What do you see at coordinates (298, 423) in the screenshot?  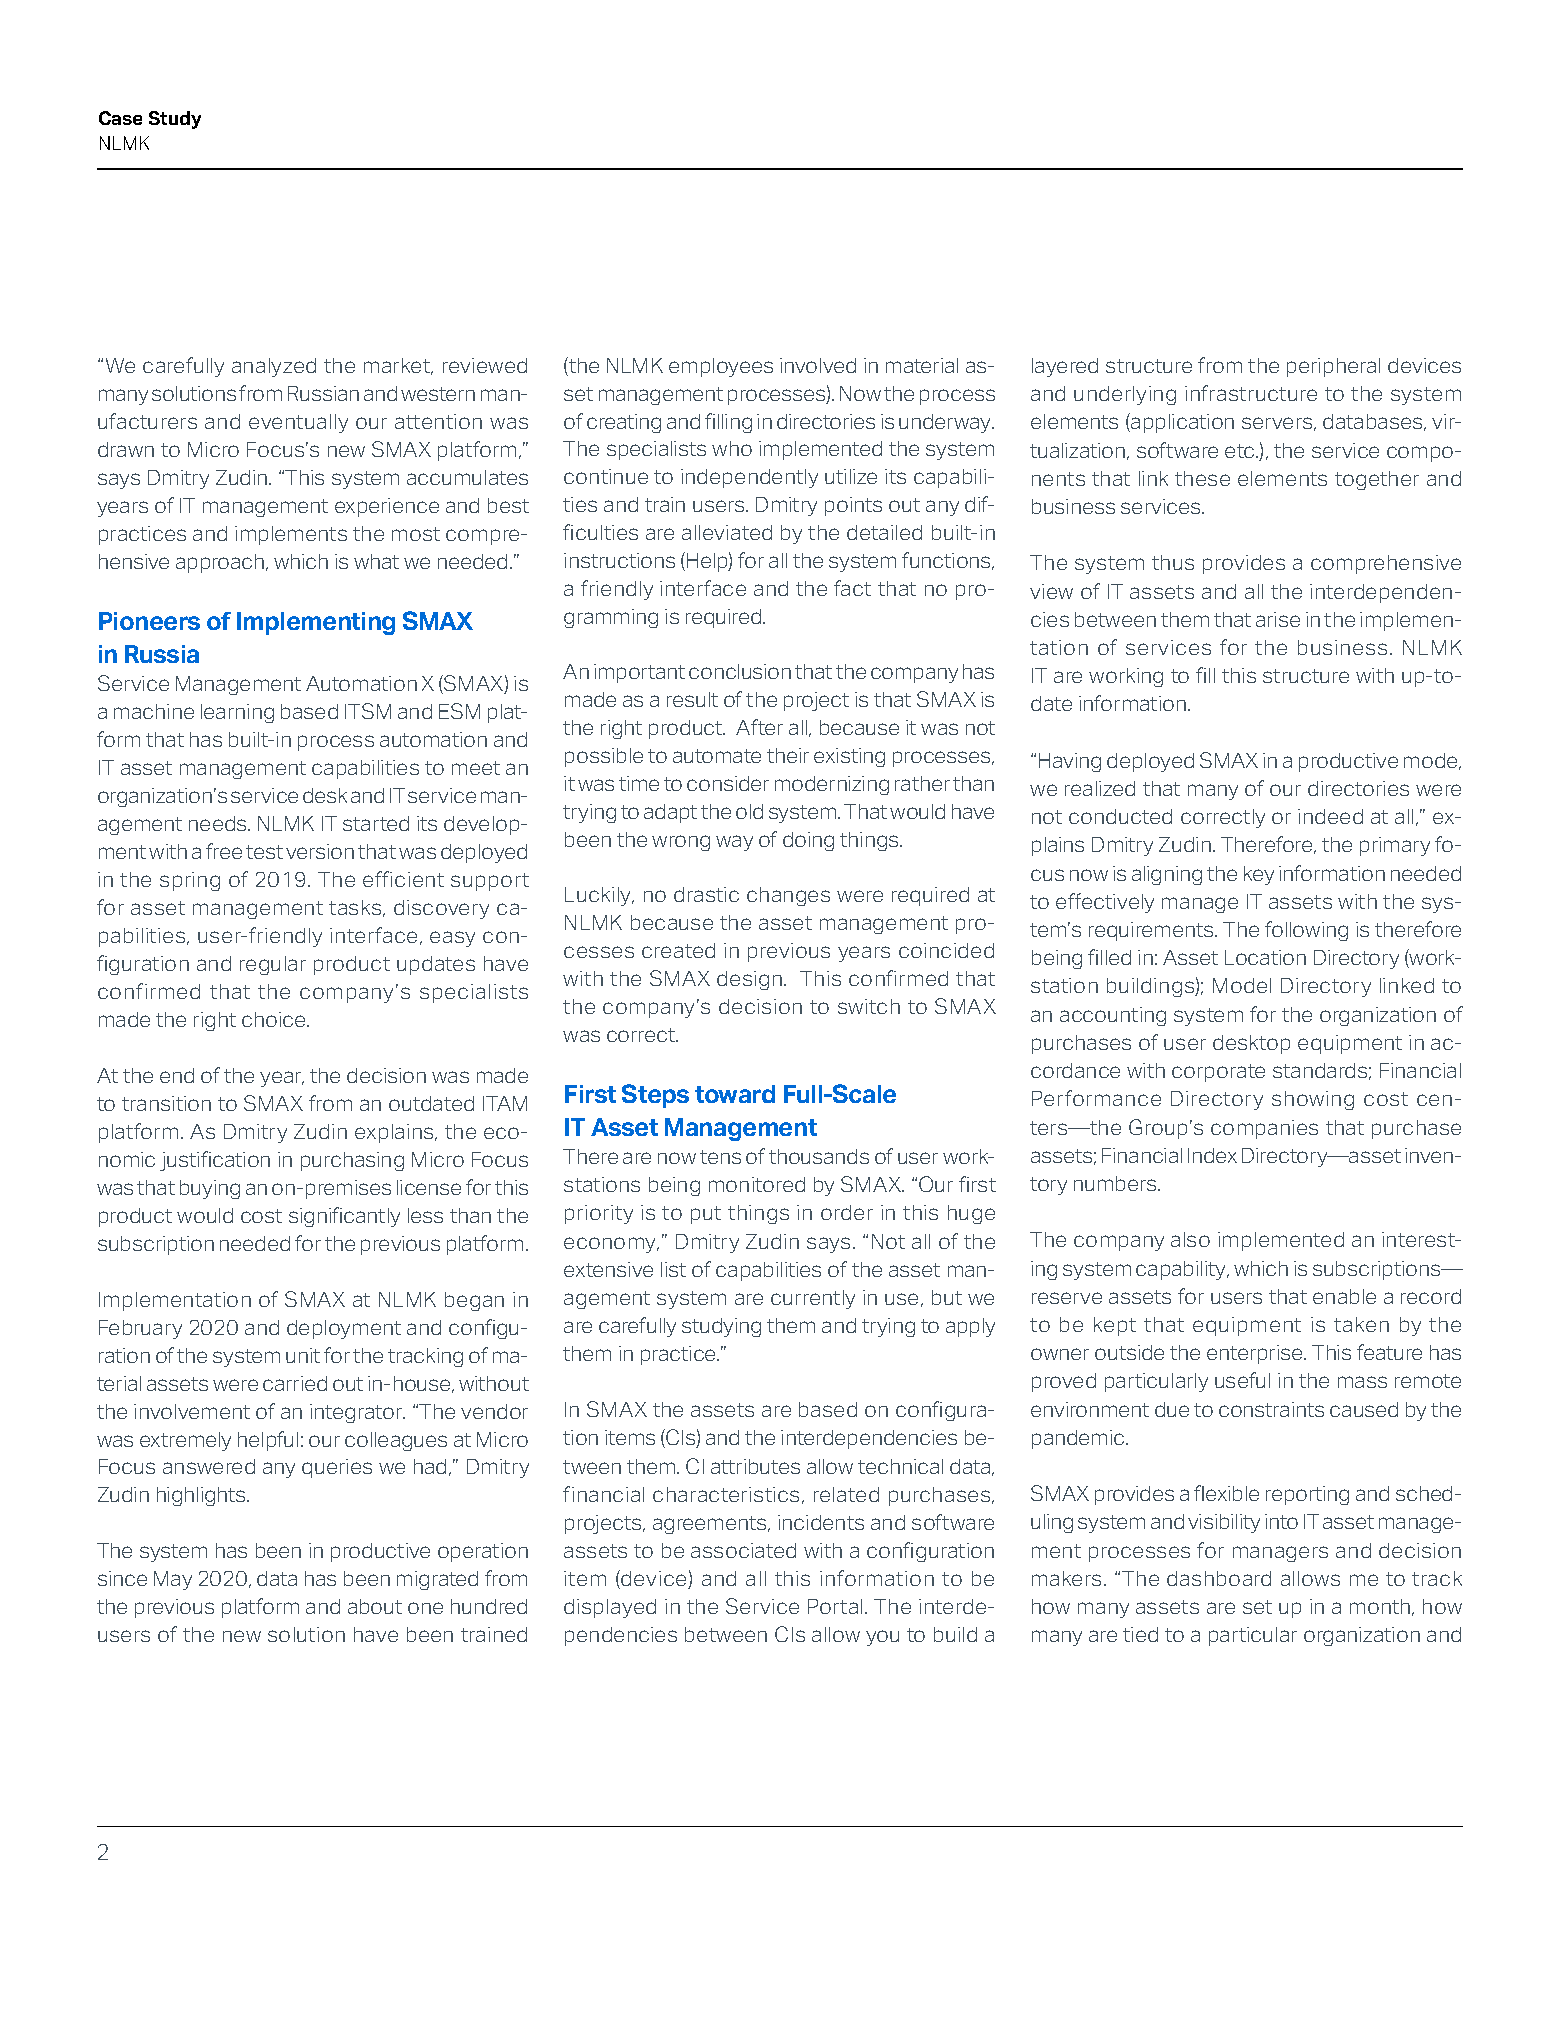 I see `eventually` at bounding box center [298, 423].
